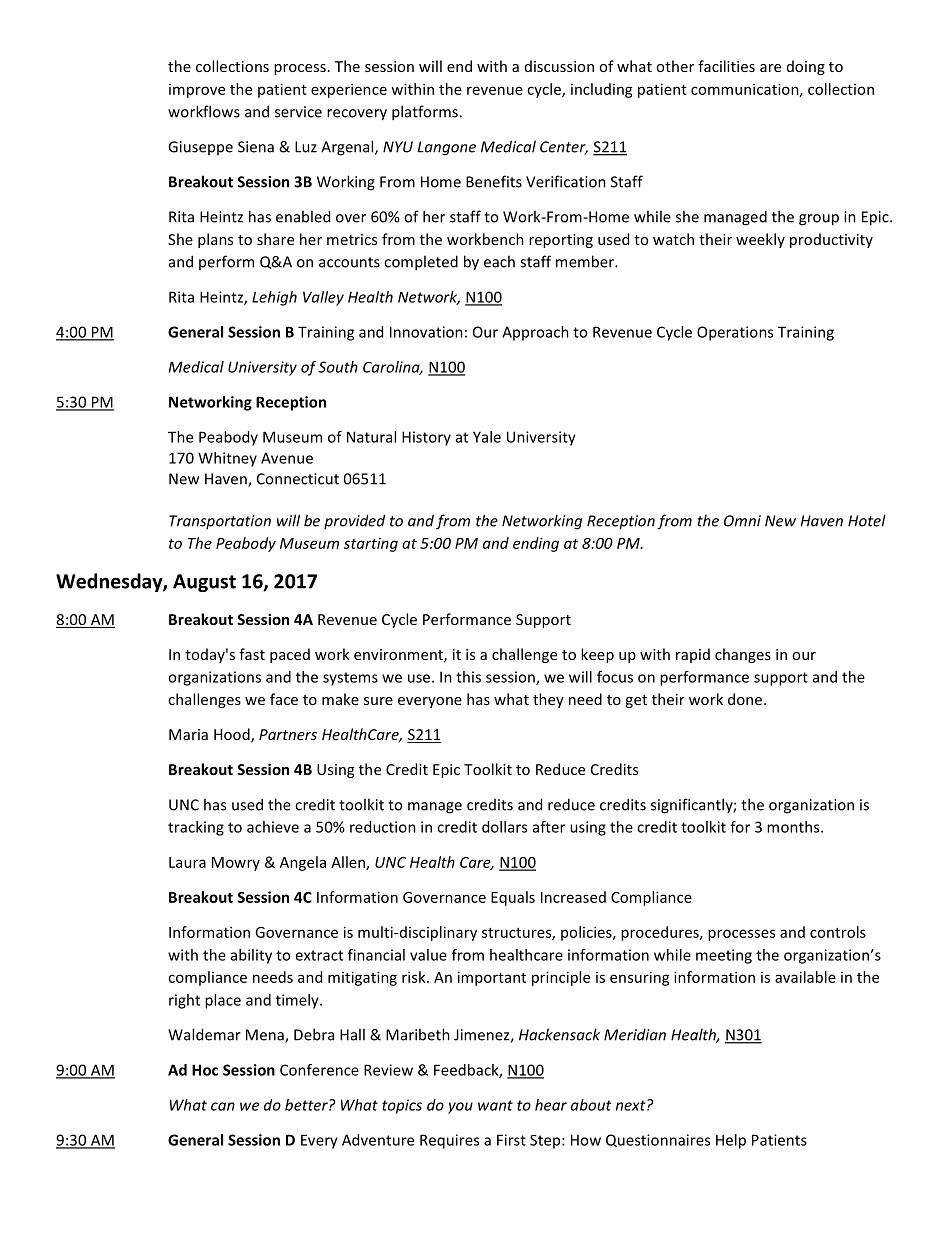 The image size is (952, 1233). What do you see at coordinates (743, 655) in the screenshot?
I see `changes` at bounding box center [743, 655].
